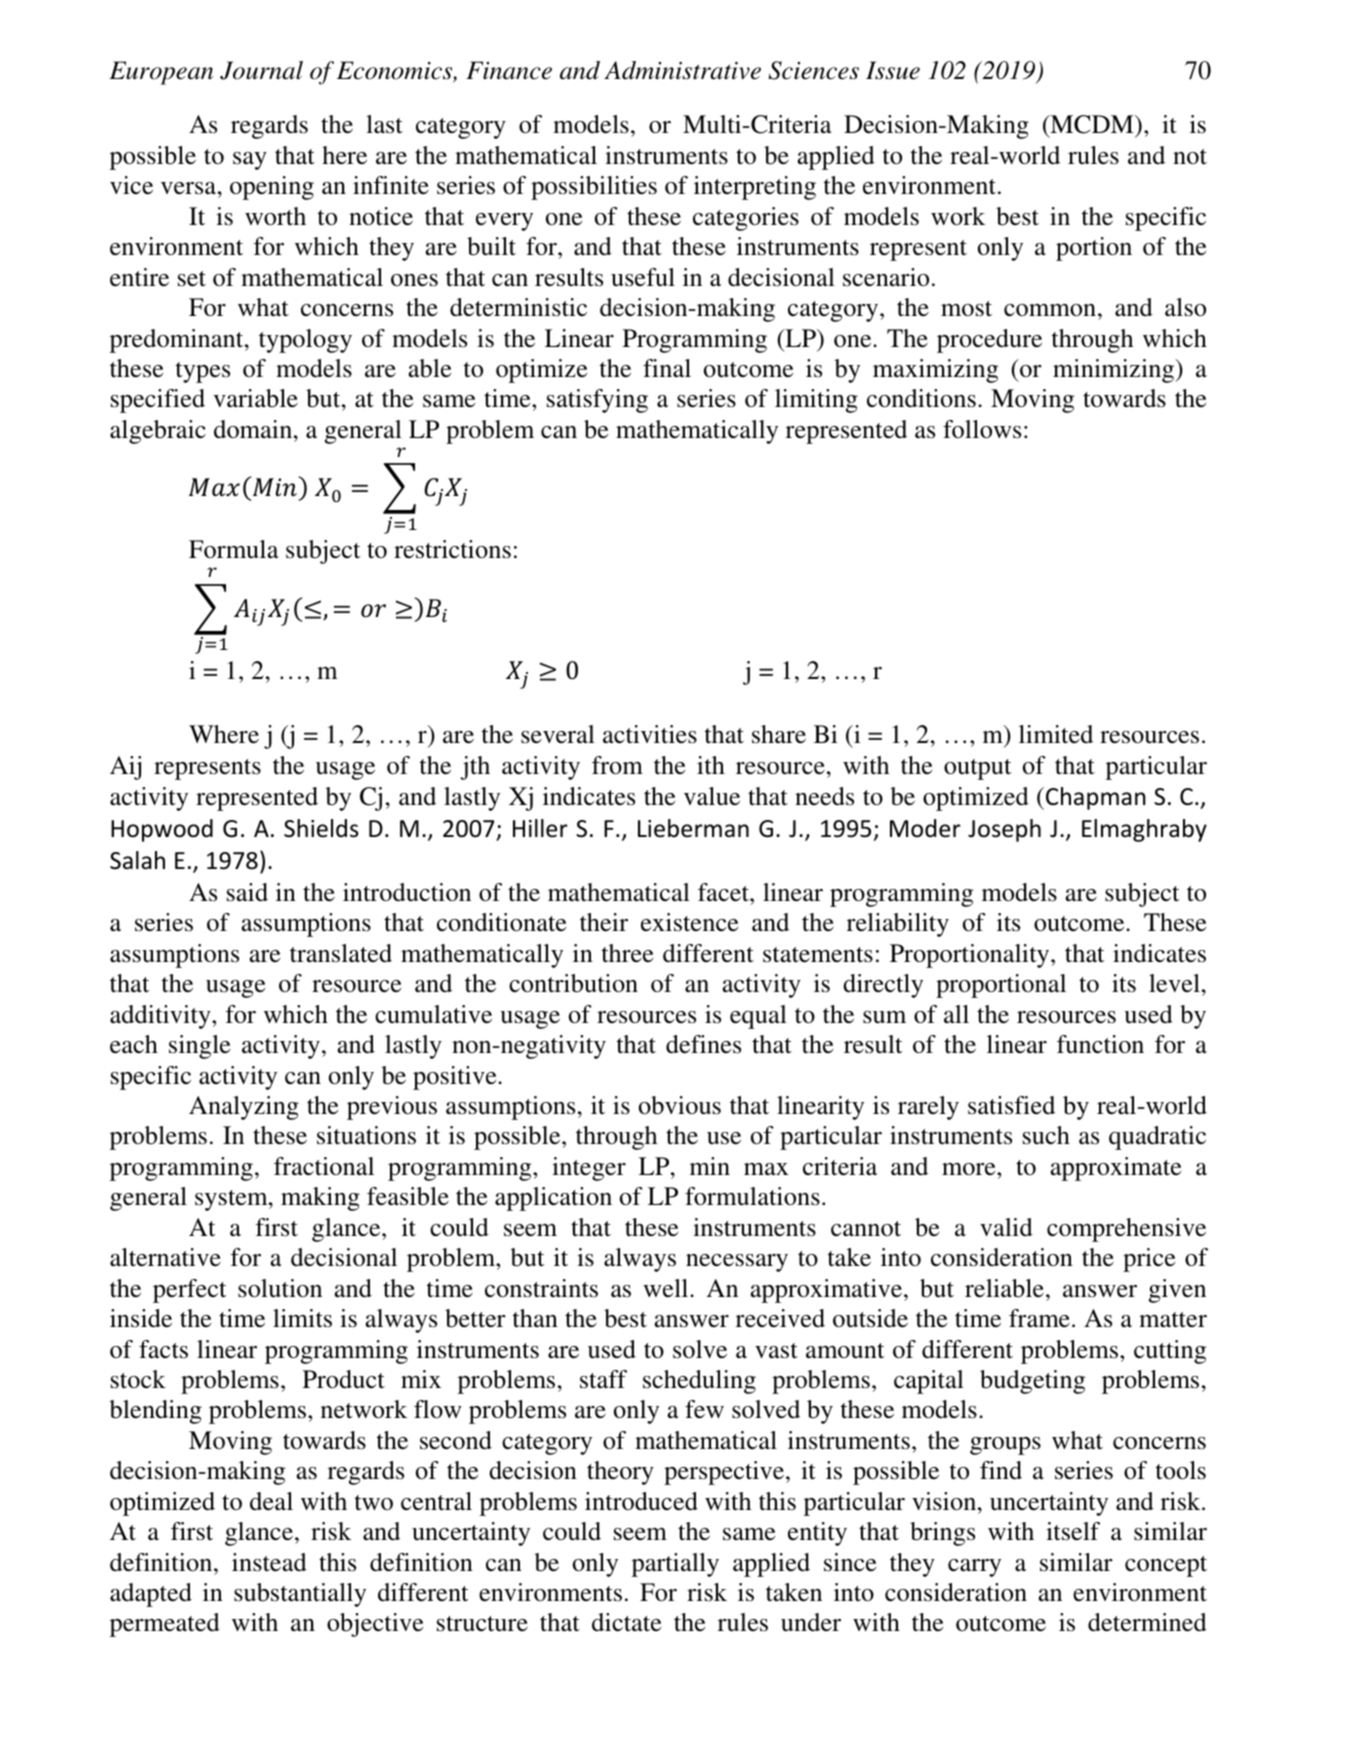 The image size is (1350, 1747). I want to click on frame, so click(1039, 1318).
